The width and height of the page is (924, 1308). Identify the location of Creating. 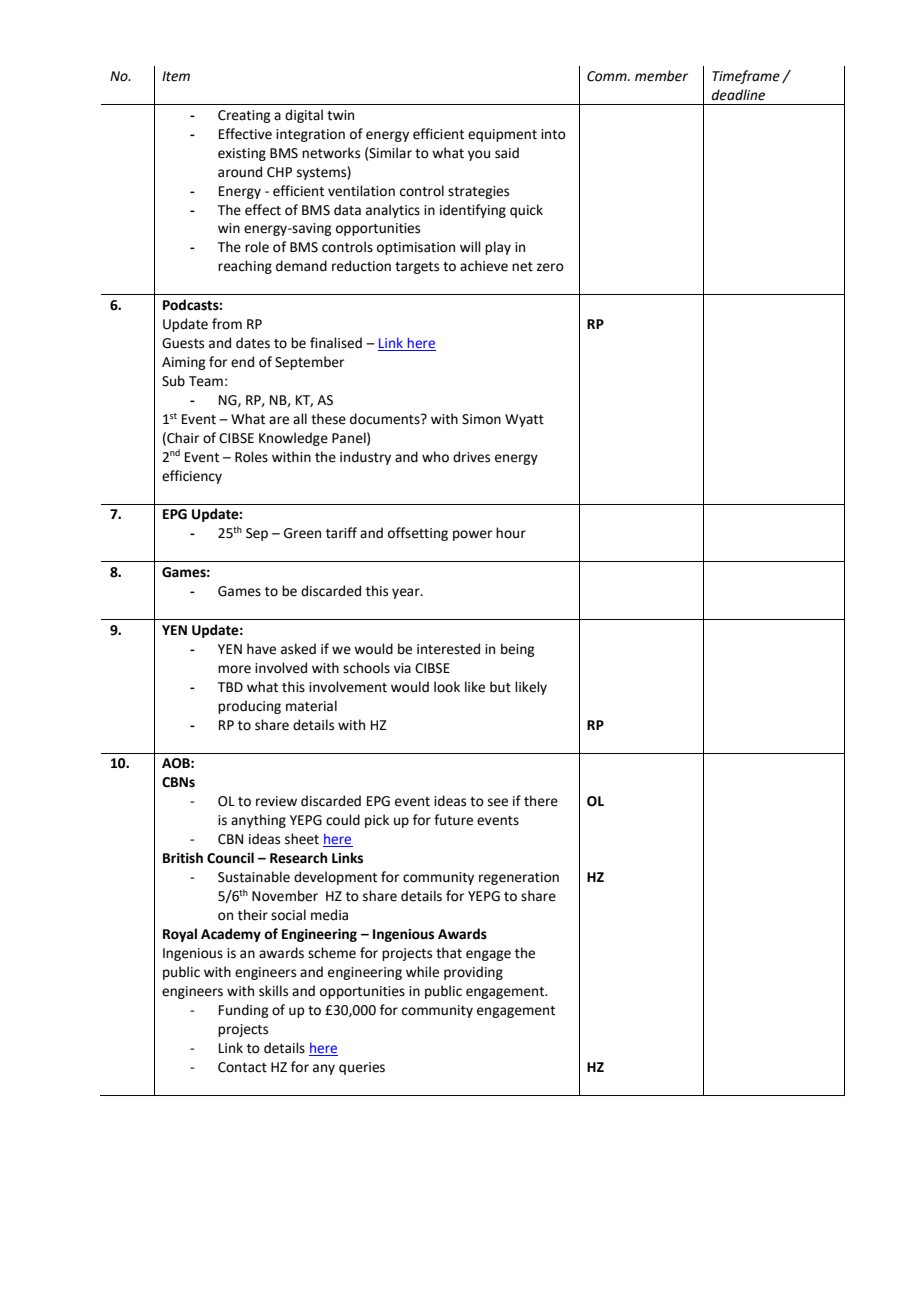
(244, 116).
